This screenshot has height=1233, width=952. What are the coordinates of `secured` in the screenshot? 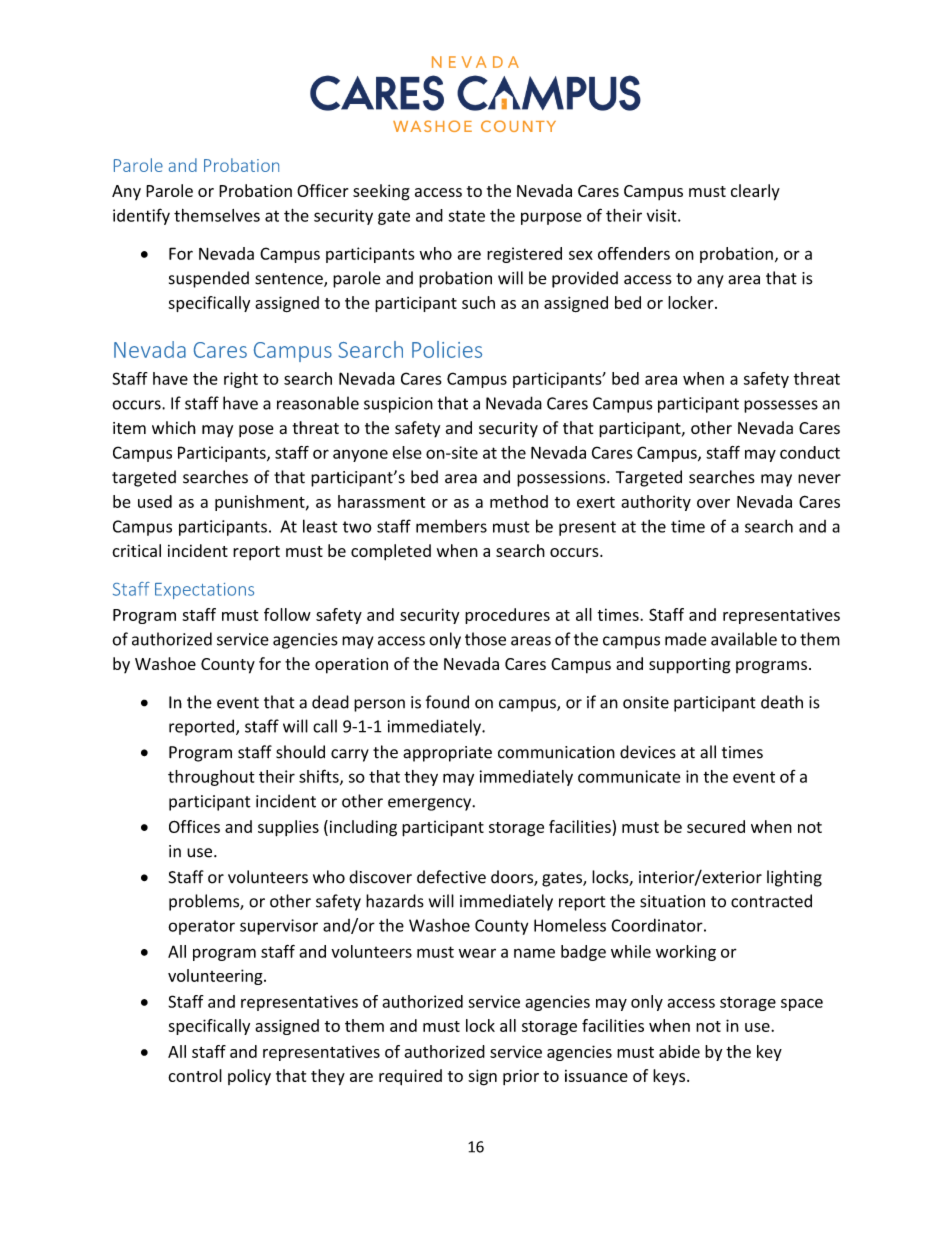 It's located at (716, 826).
